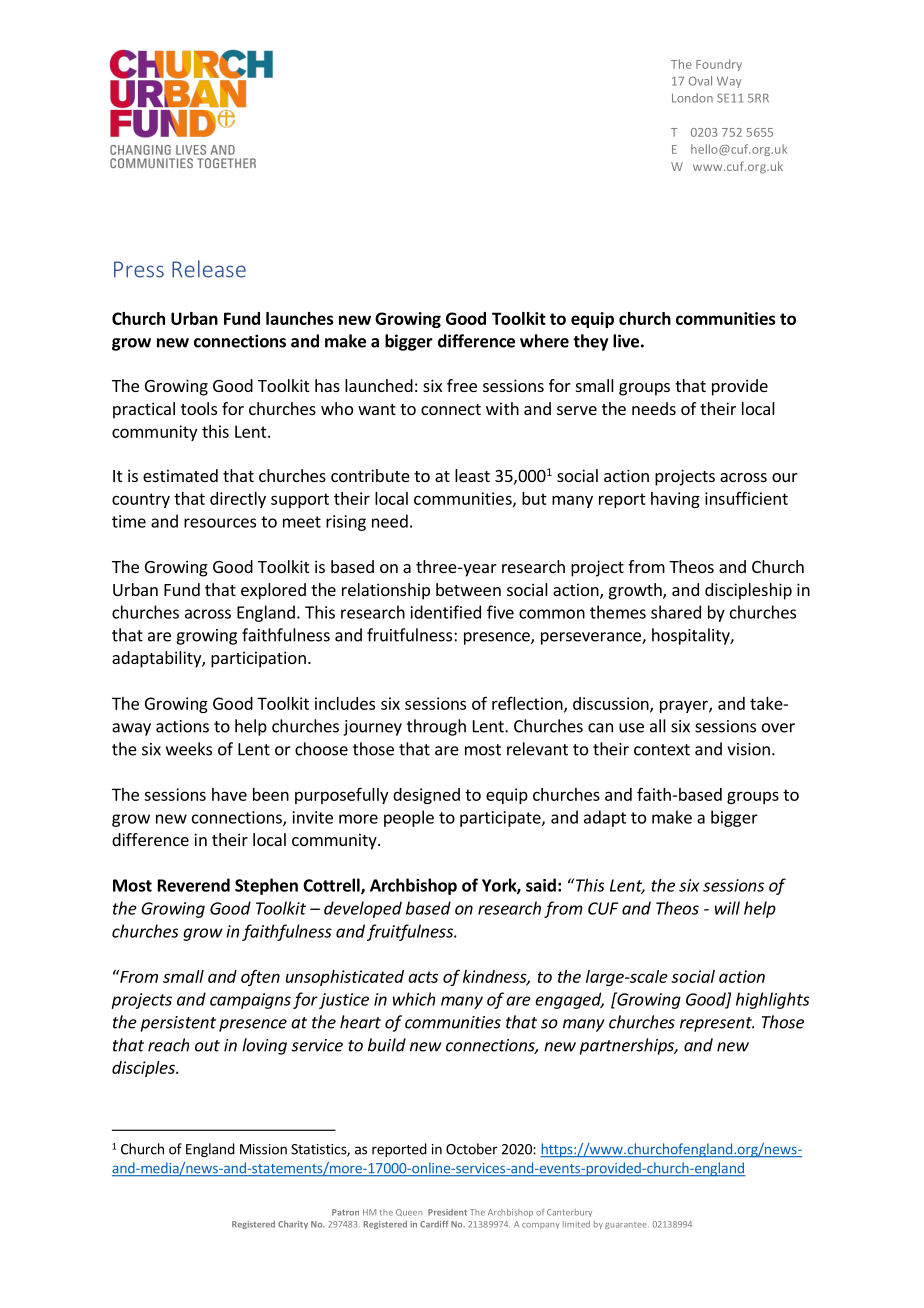 This screenshot has height=1308, width=924. What do you see at coordinates (727, 908) in the screenshot?
I see `will` at bounding box center [727, 908].
